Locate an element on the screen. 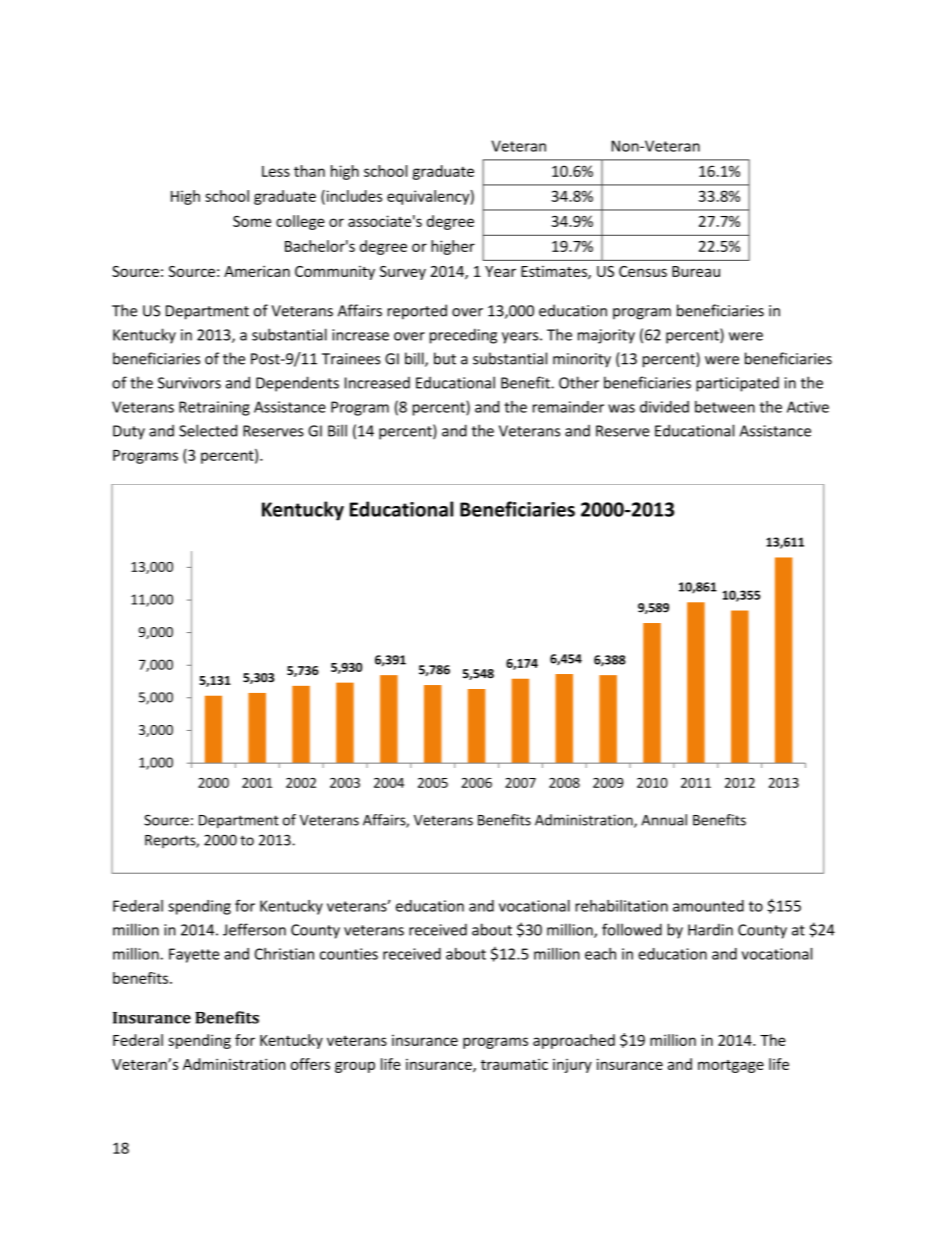 Image resolution: width=952 pixels, height=1233 pixels. Annual is located at coordinates (664, 820).
